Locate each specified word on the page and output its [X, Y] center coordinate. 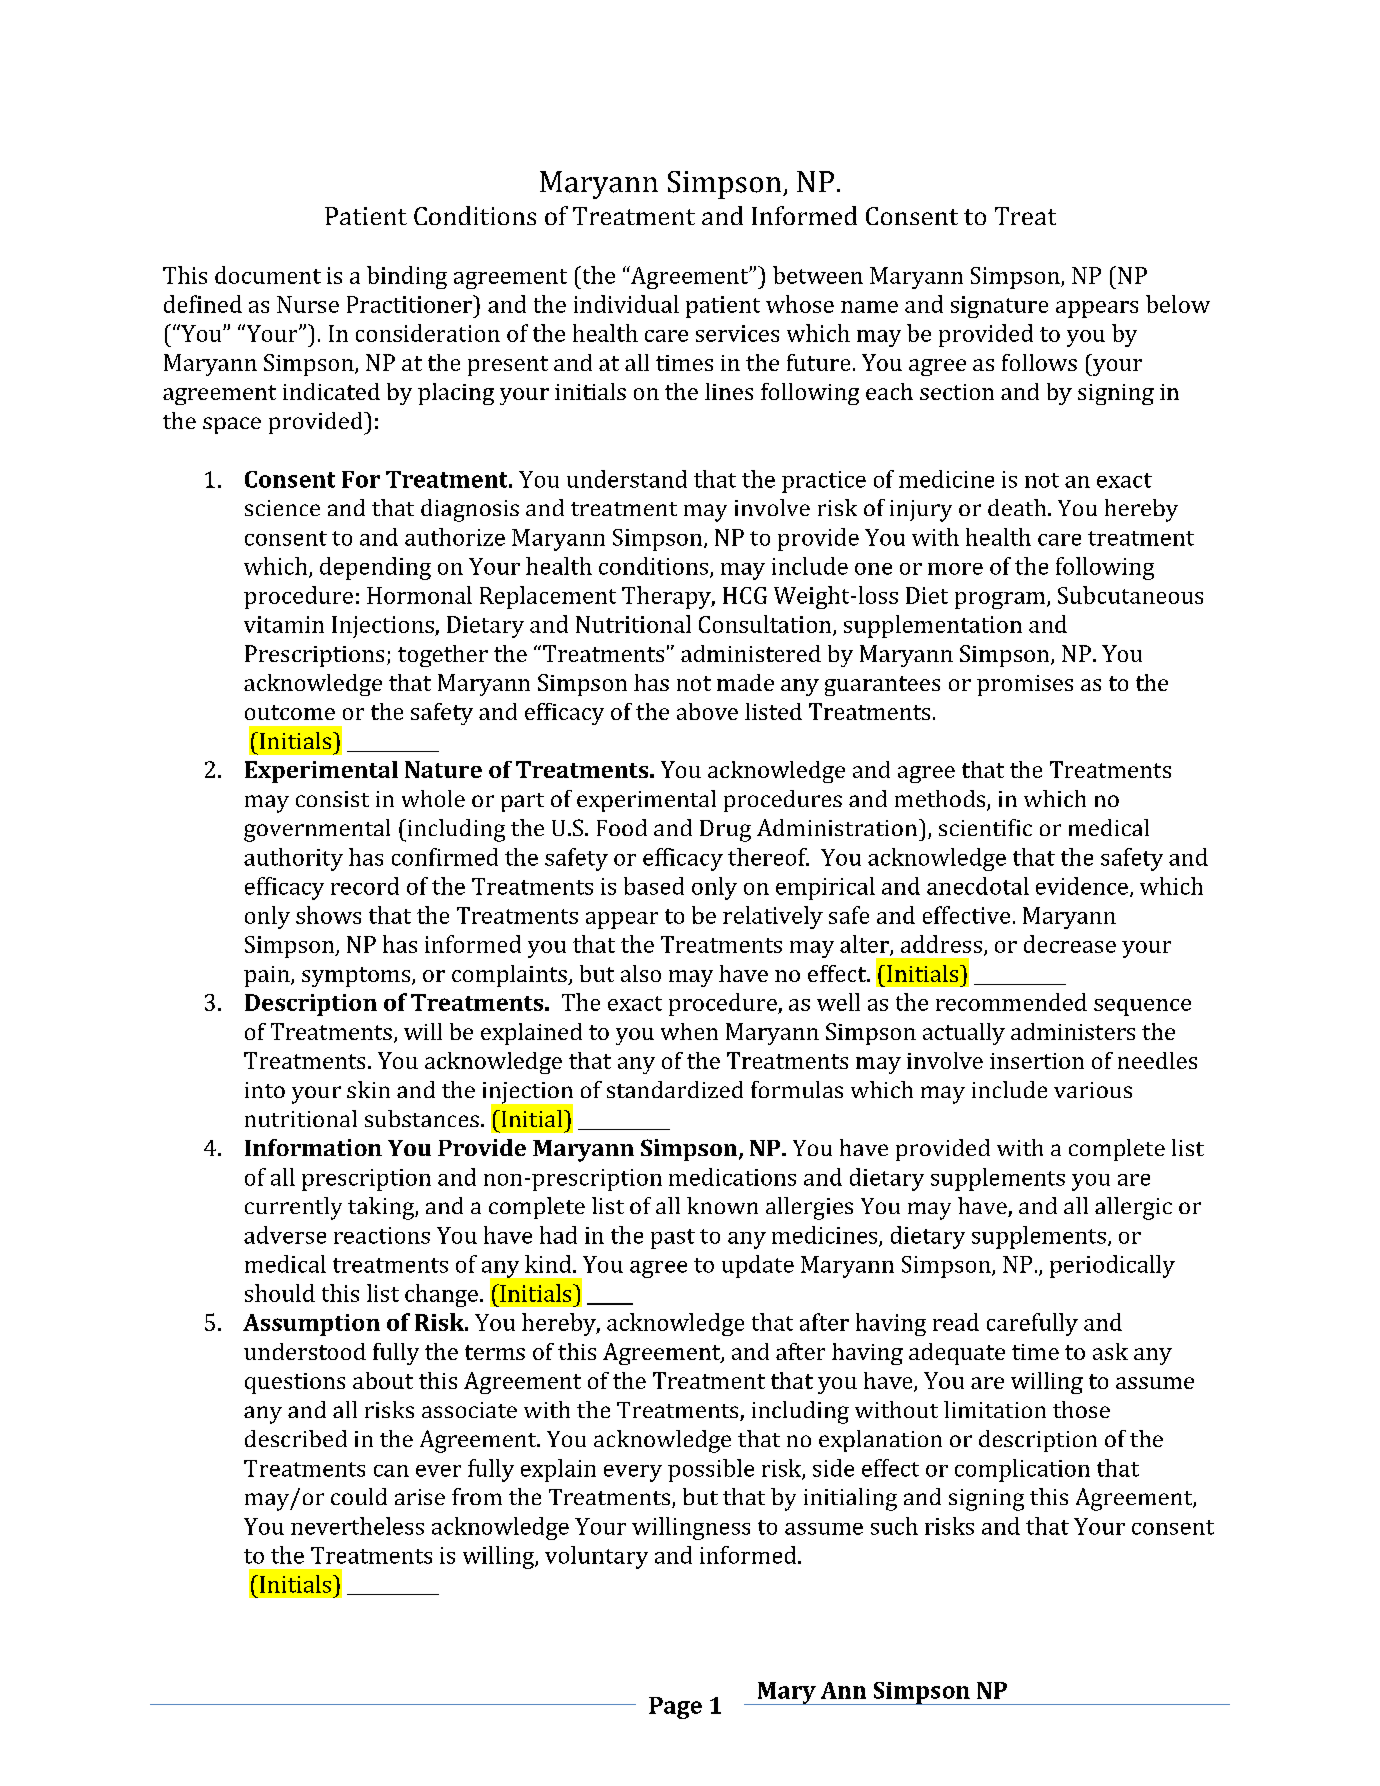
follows [1039, 362]
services [737, 333]
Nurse [308, 304]
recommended [1011, 1002]
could [359, 1496]
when [689, 1031]
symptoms [357, 977]
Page [675, 1708]
